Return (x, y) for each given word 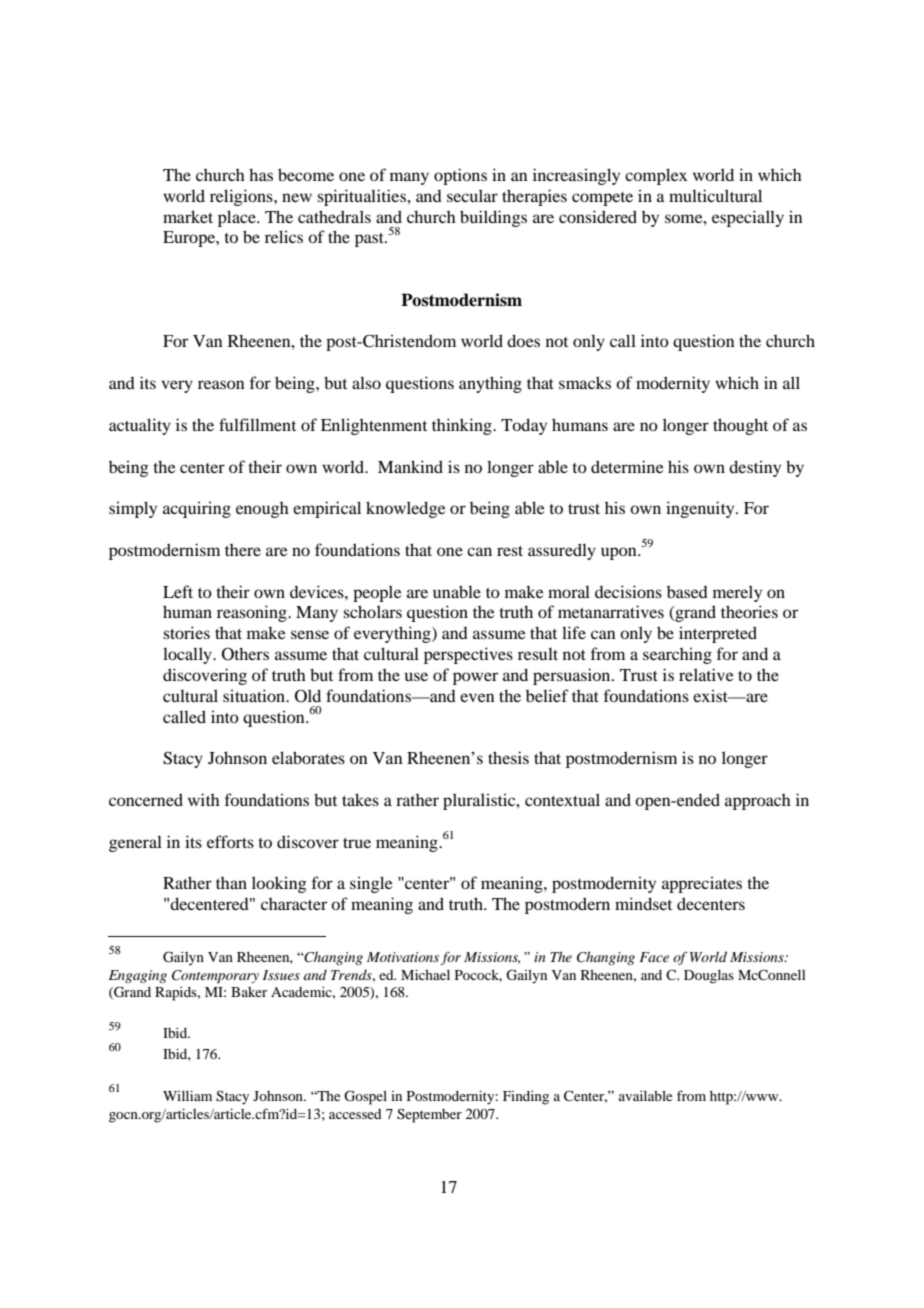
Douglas (709, 977)
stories (186, 632)
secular (472, 195)
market (188, 216)
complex (656, 176)
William (187, 1095)
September (429, 1116)
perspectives (468, 655)
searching (677, 656)
